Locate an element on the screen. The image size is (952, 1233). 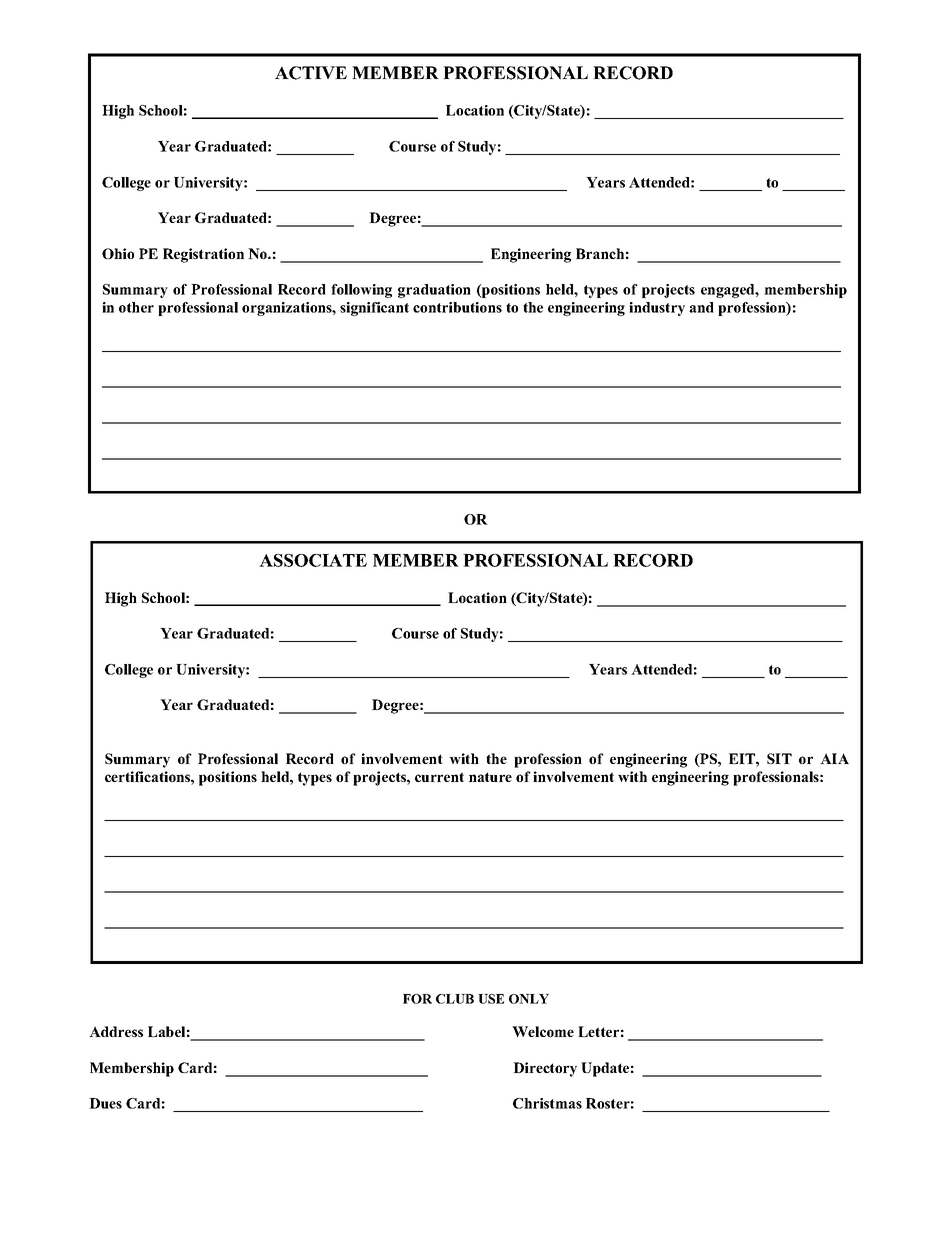
Directory is located at coordinates (545, 1069).
